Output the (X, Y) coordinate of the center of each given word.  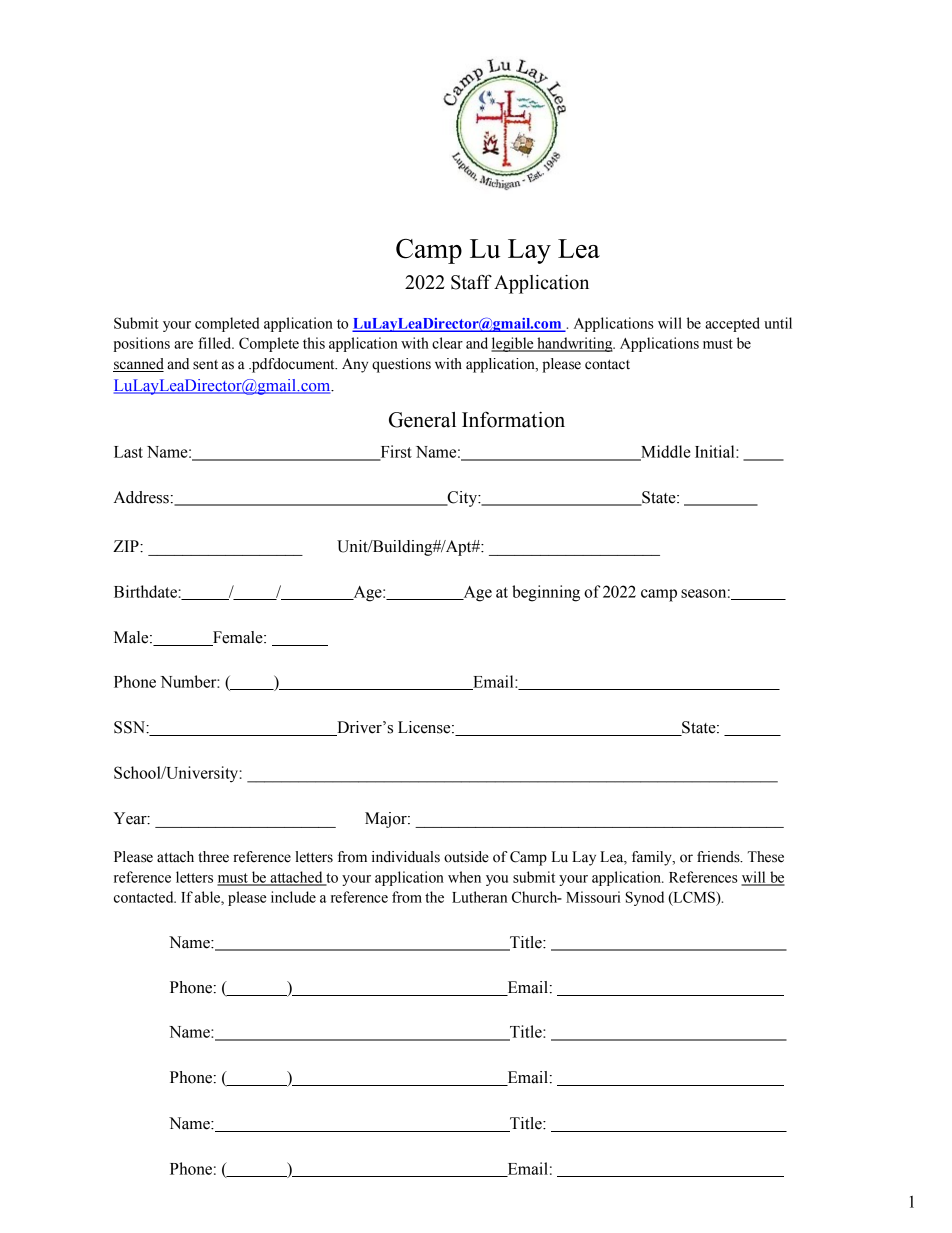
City (462, 499)
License (425, 727)
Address (141, 497)
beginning (546, 593)
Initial (716, 451)
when (464, 877)
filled (216, 343)
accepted (732, 324)
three (213, 857)
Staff (471, 282)
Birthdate (145, 591)
